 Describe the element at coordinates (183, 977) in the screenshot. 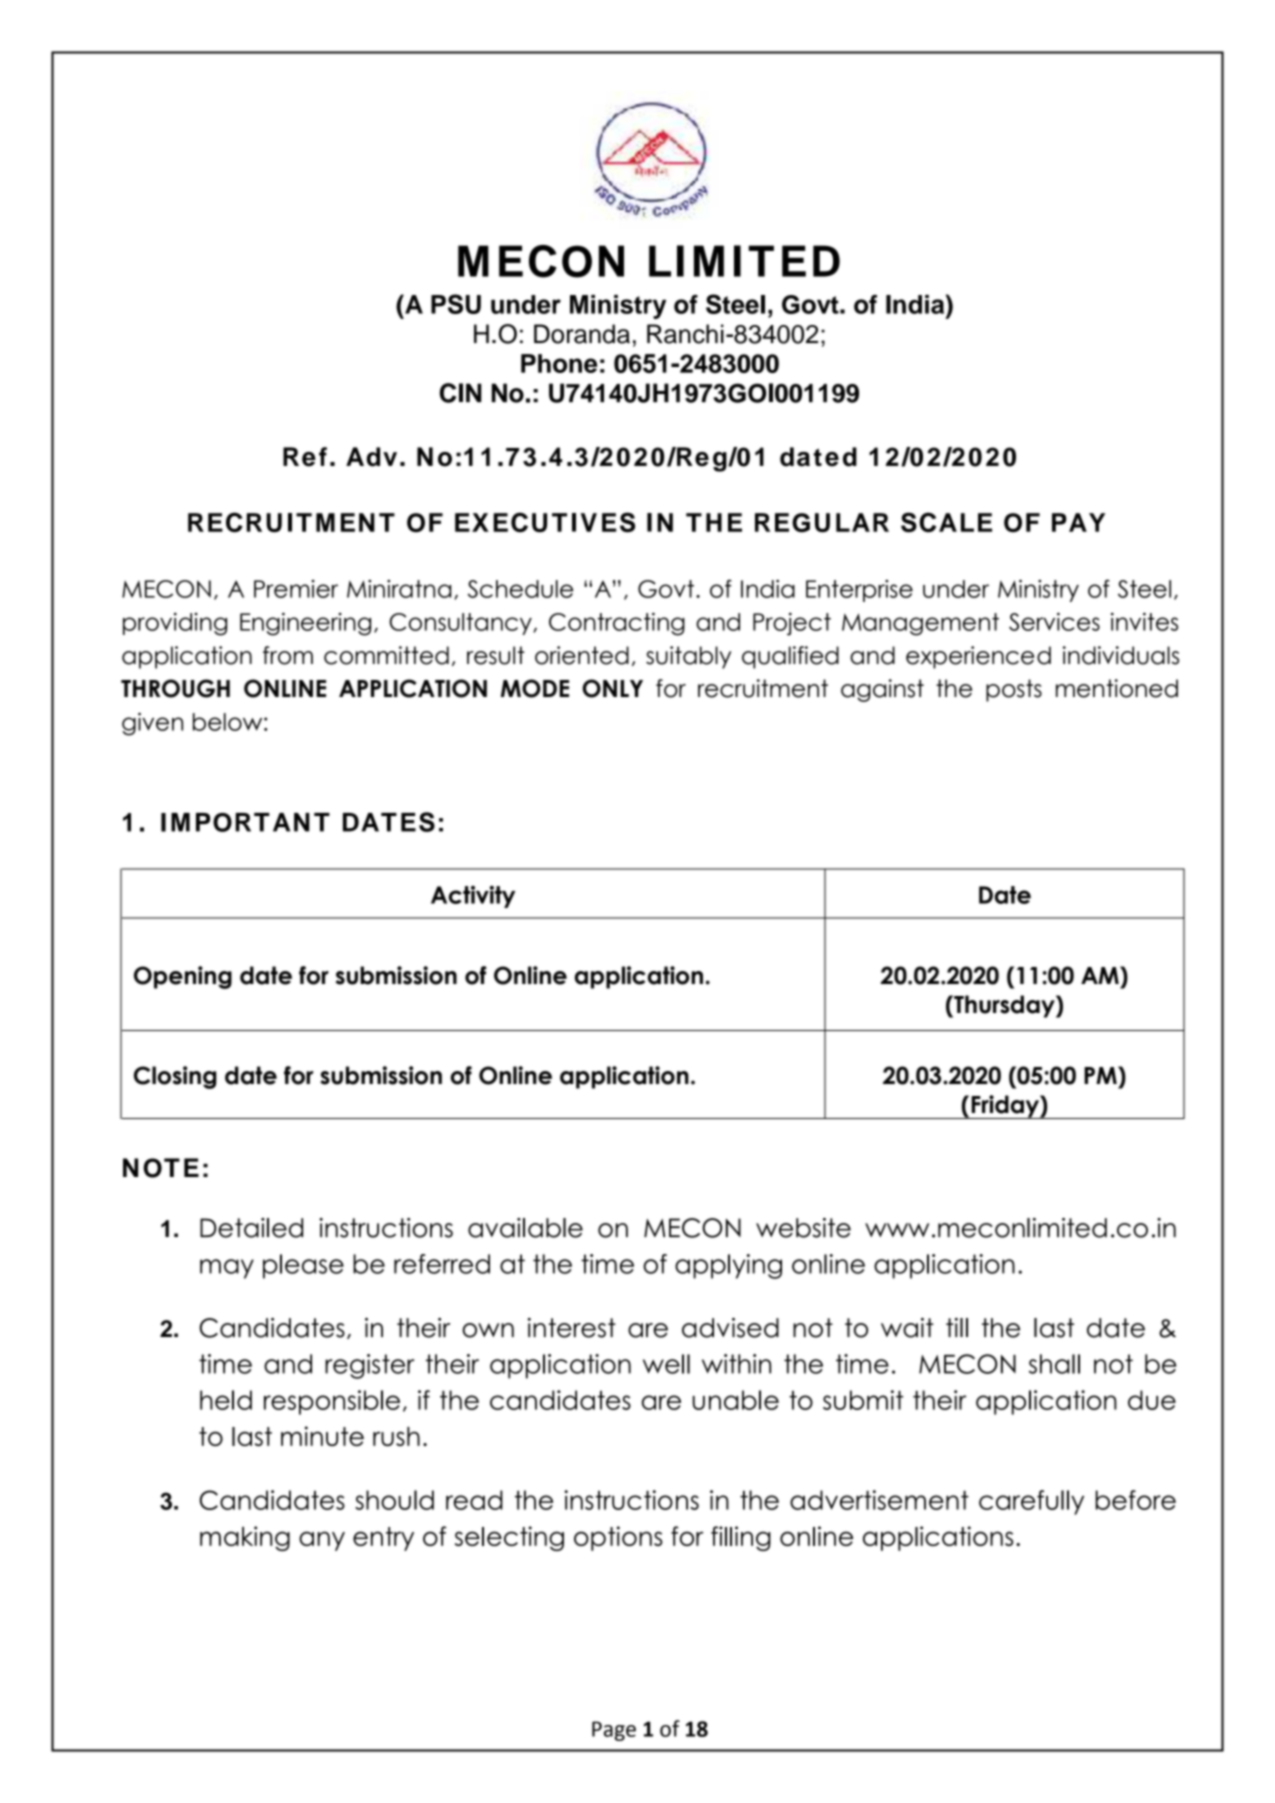

I see `Opening` at that location.
